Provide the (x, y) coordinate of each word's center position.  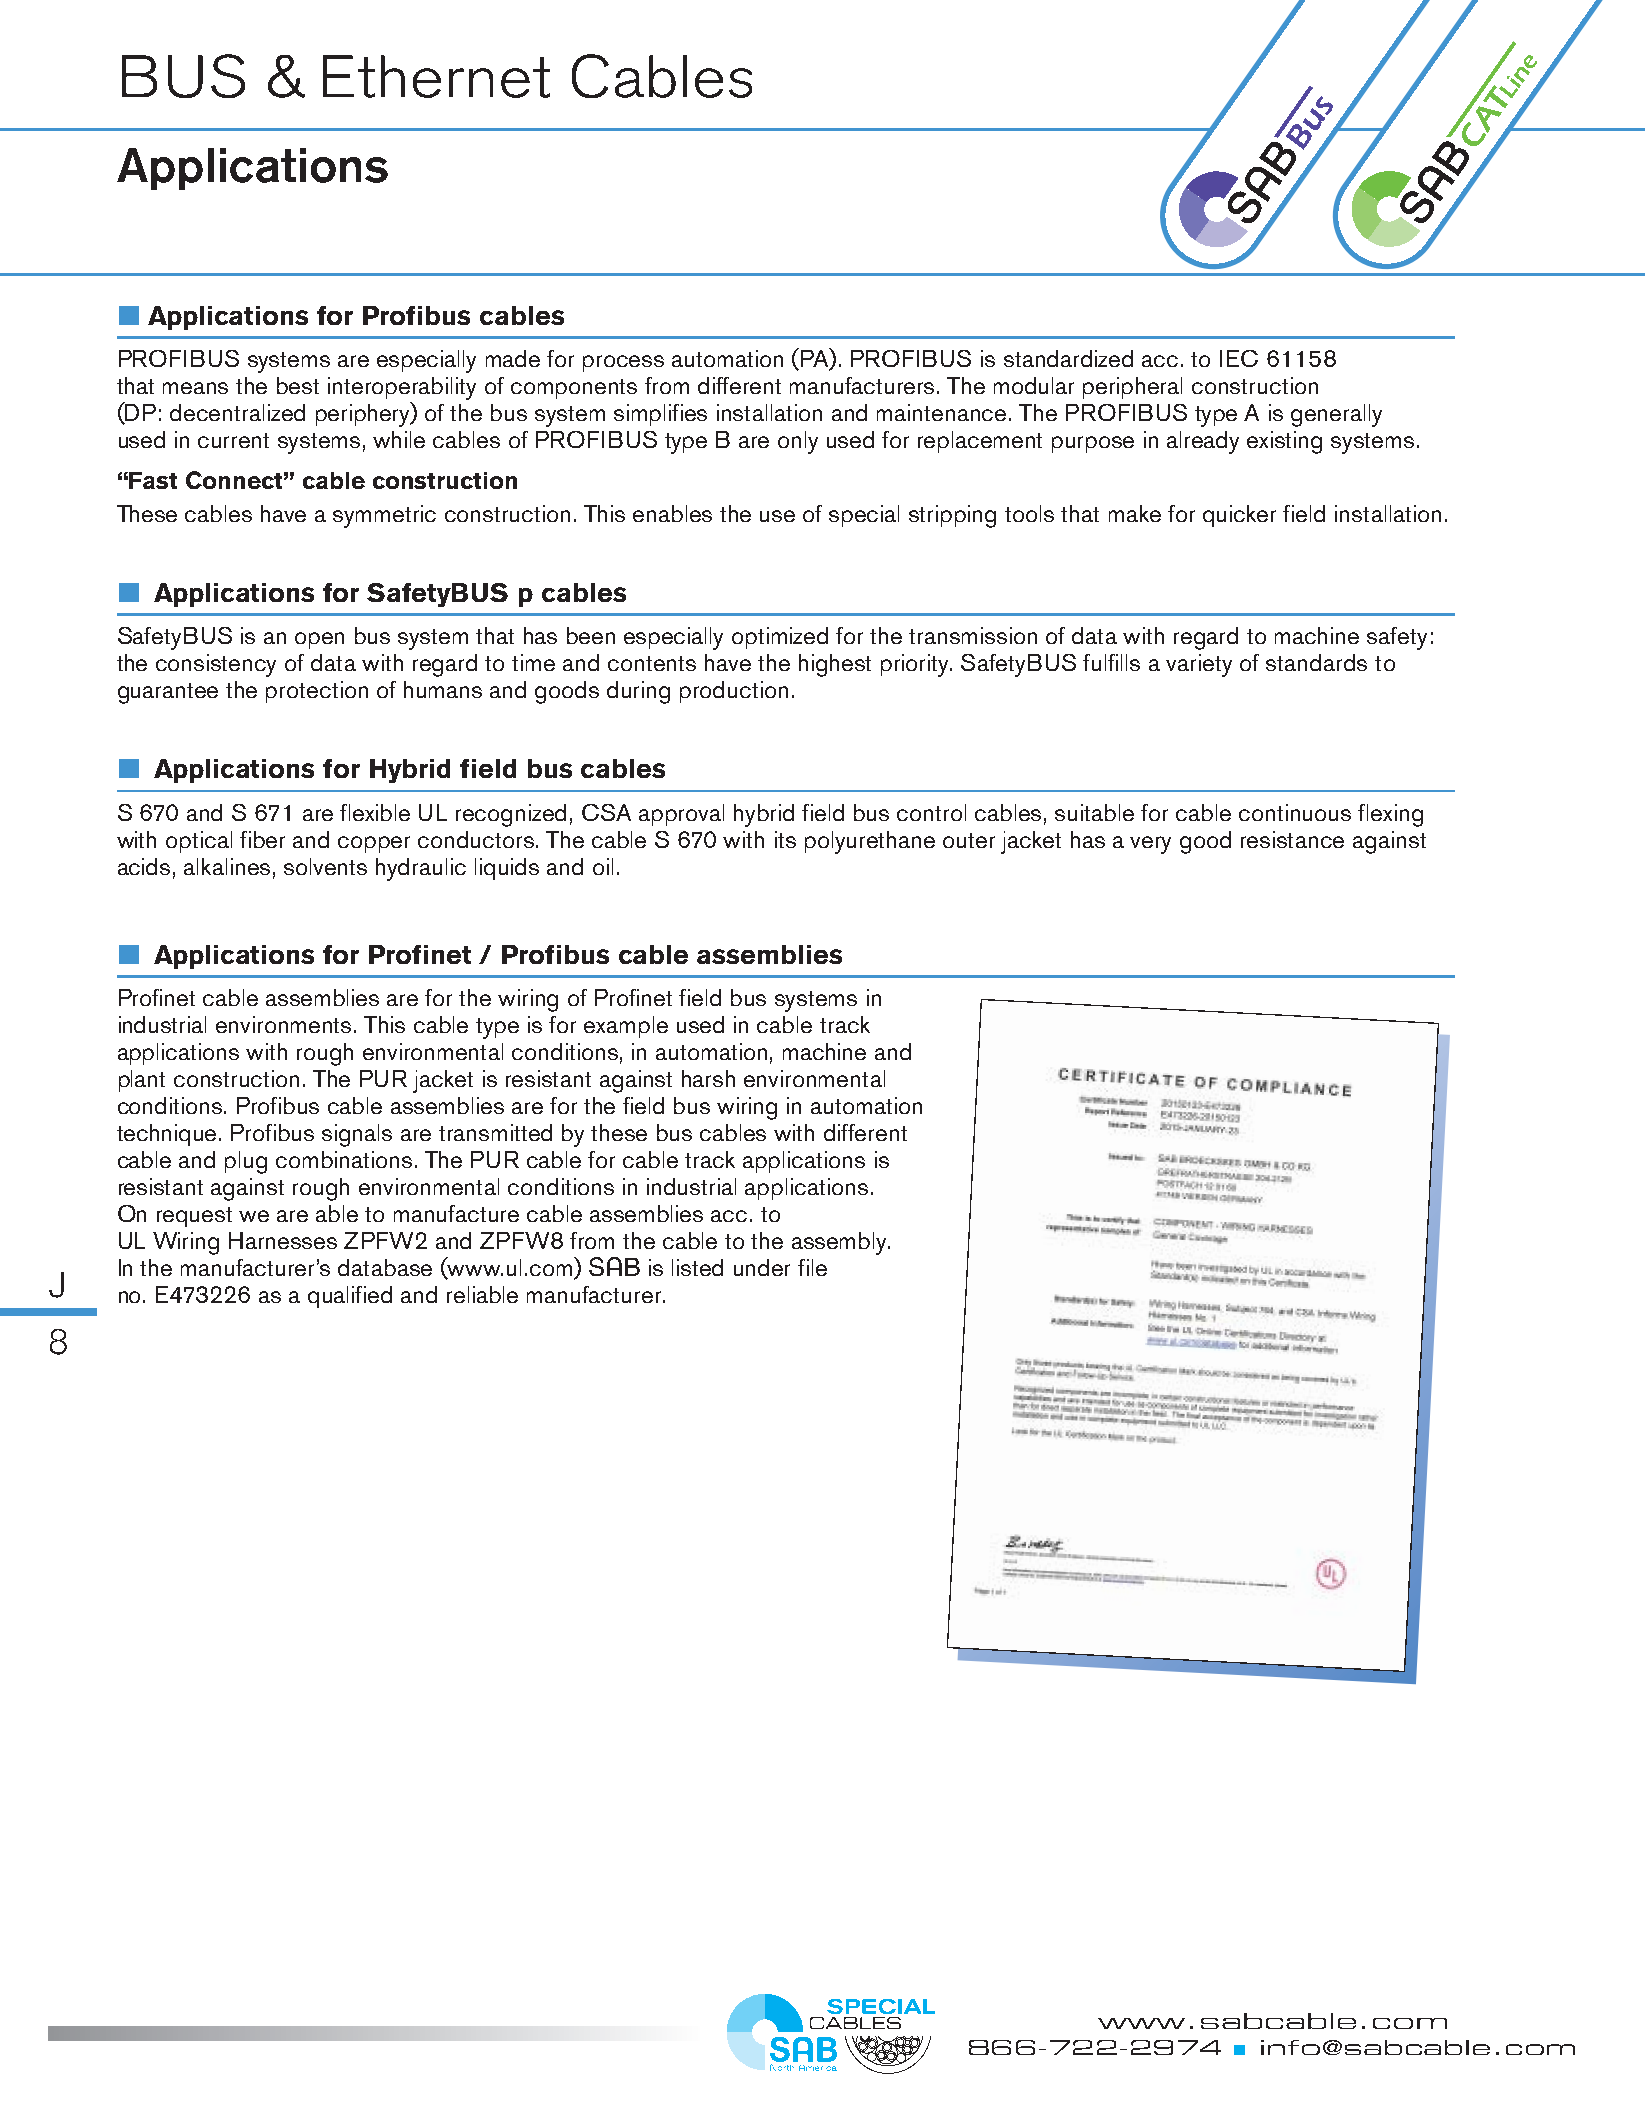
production (734, 692)
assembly (841, 1243)
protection (317, 692)
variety (1199, 665)
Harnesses (283, 1240)
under (762, 1267)
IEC (1239, 358)
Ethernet (436, 76)
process (623, 363)
